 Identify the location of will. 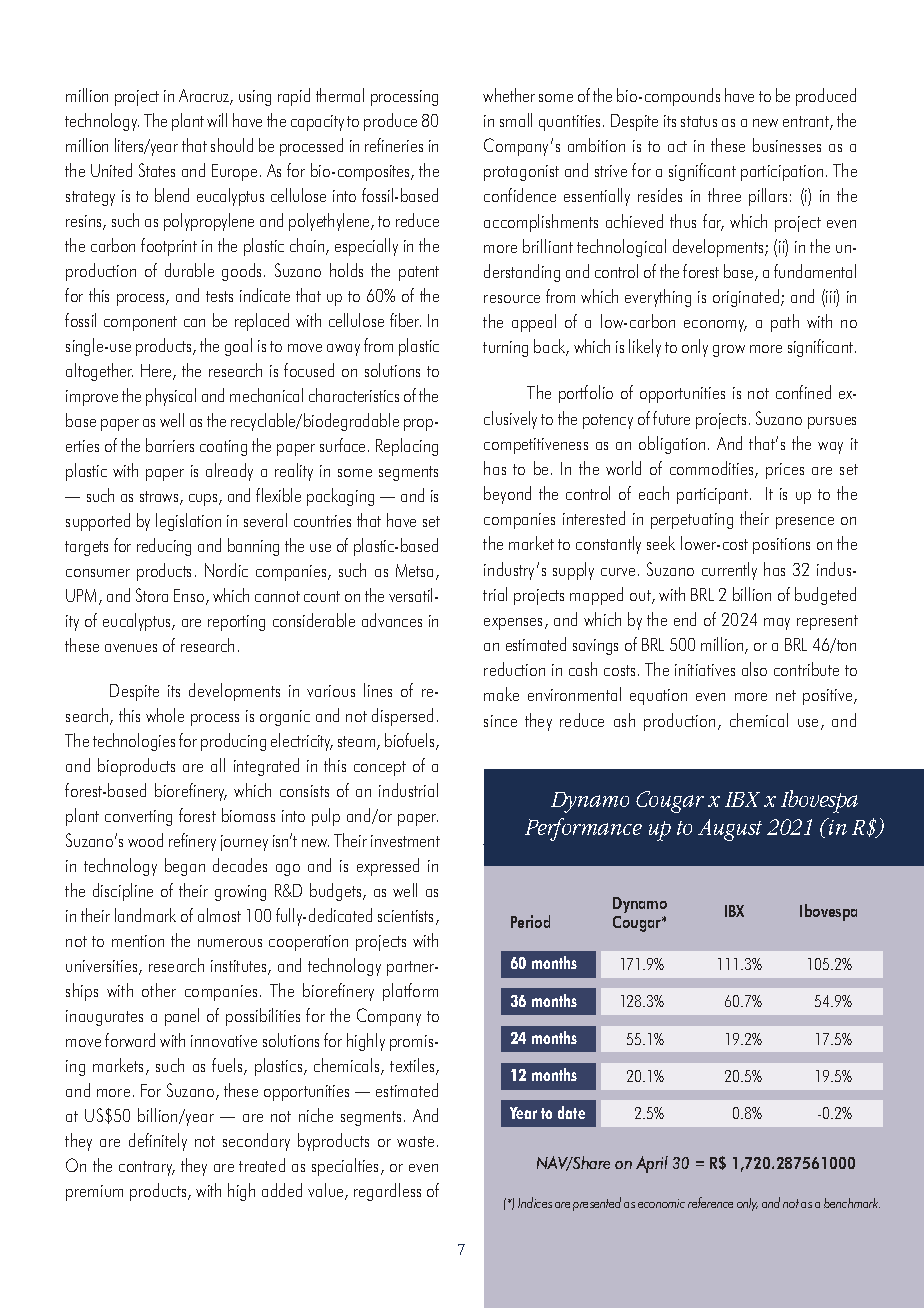
(217, 120).
